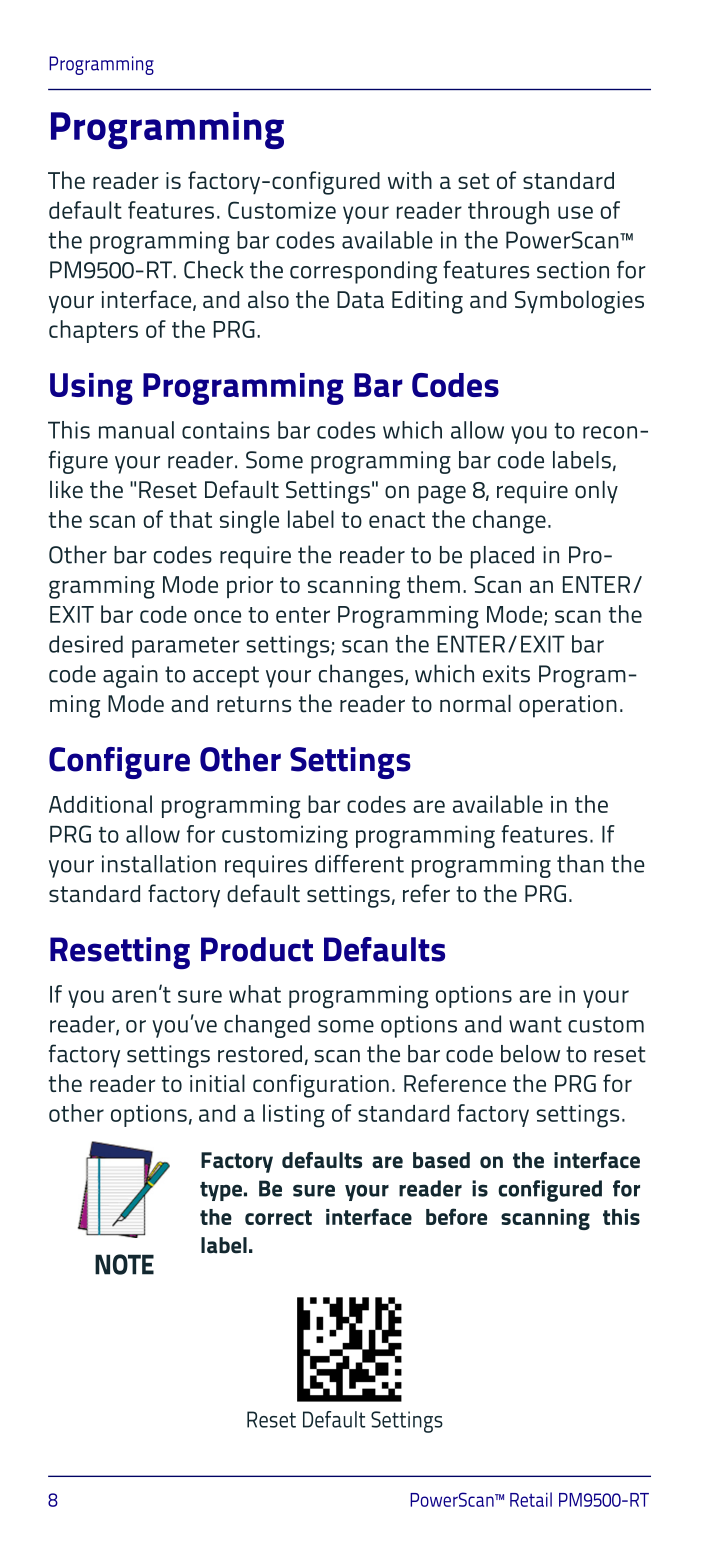  Describe the element at coordinates (221, 1191) in the document. I see `type` at that location.
